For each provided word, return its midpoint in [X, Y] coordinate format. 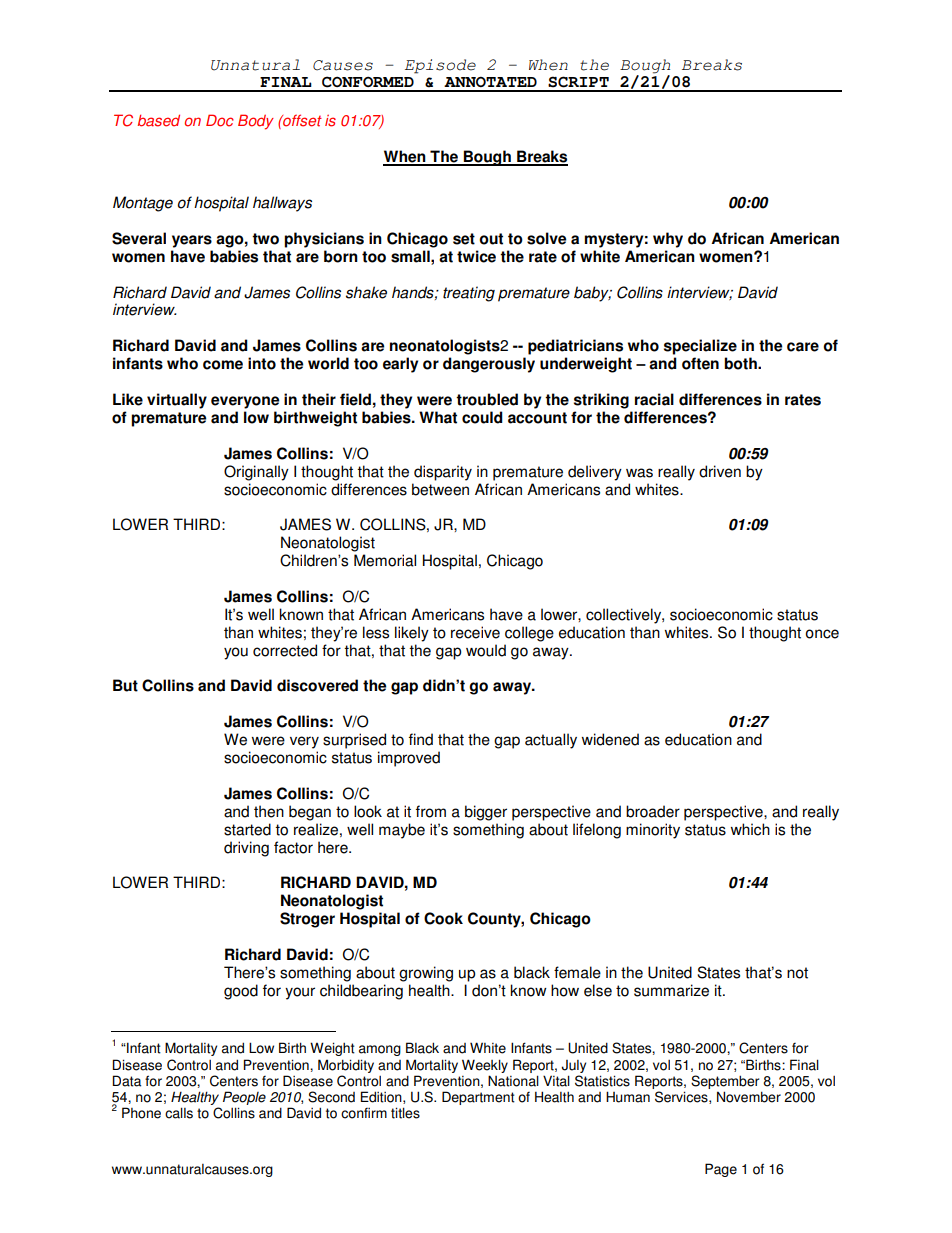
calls [179, 1113]
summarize [671, 990]
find [421, 739]
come [223, 365]
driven [720, 471]
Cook [443, 918]
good [241, 992]
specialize [700, 347]
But [125, 685]
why [668, 240]
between [440, 489]
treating [469, 294]
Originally [256, 473]
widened [610, 739]
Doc [220, 120]
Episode [440, 66]
